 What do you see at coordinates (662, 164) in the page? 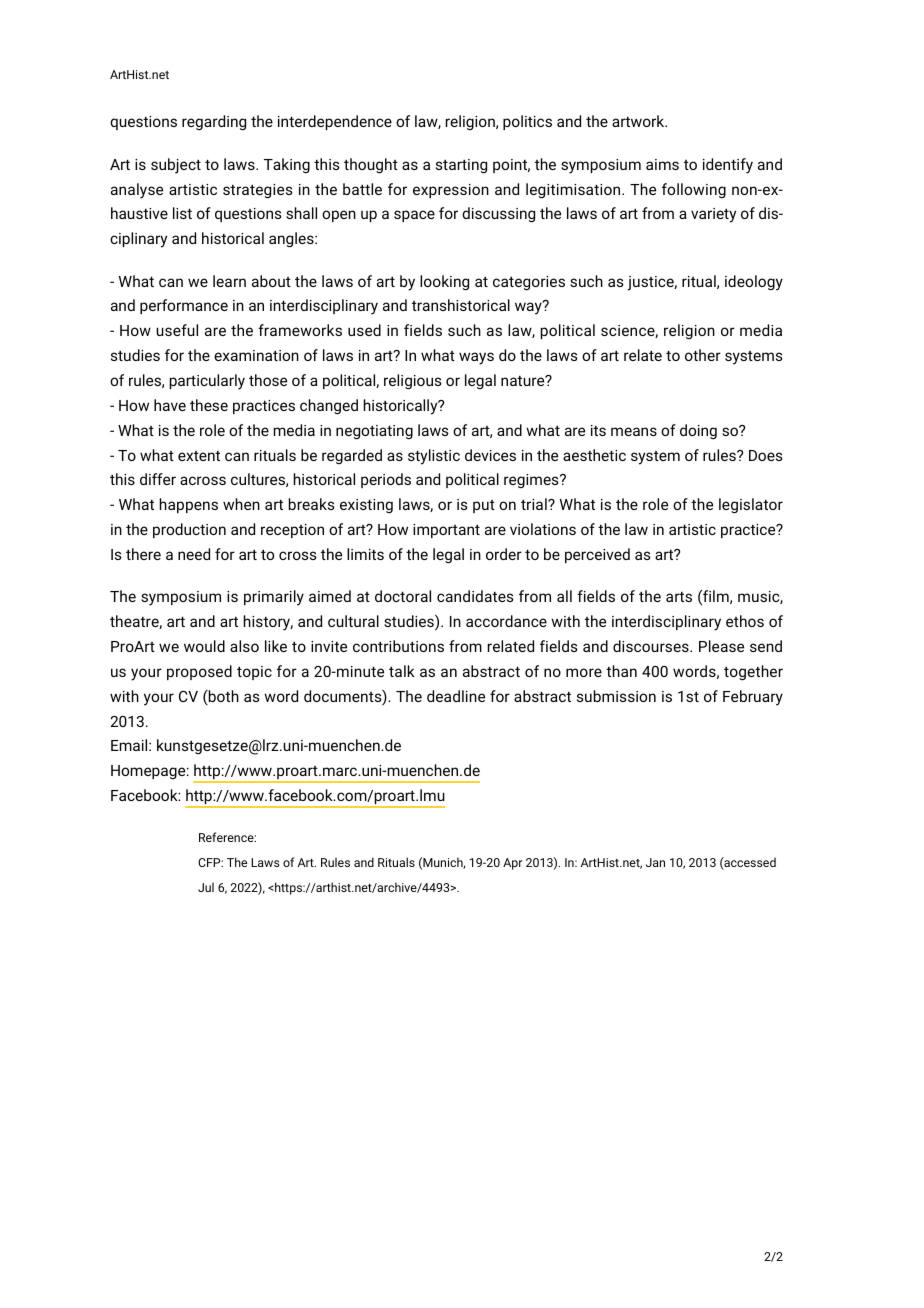
I see `aims` at bounding box center [662, 164].
